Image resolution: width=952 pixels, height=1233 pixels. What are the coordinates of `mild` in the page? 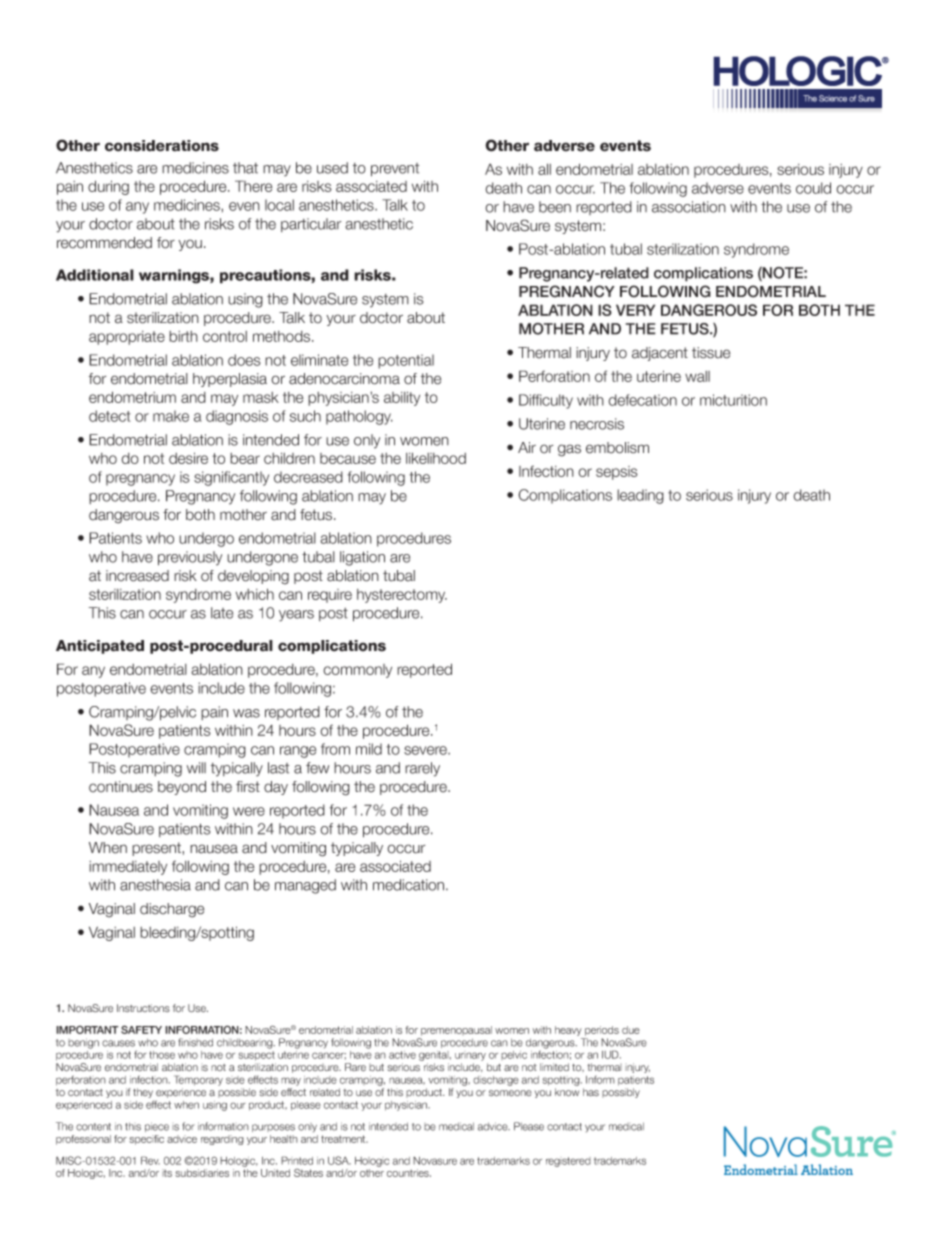 It's located at (369, 749).
